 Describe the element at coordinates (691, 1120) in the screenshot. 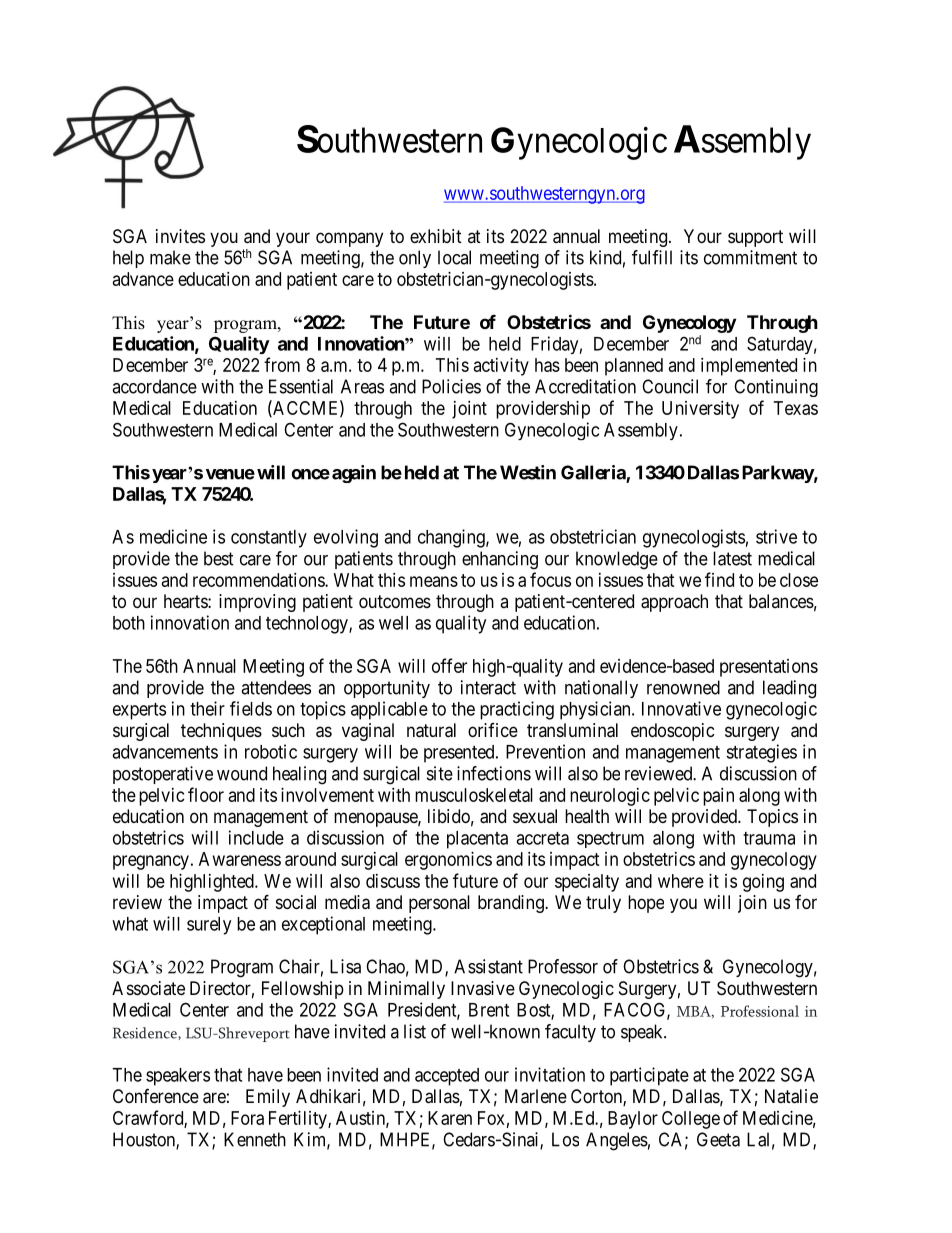

I see `College` at that location.
